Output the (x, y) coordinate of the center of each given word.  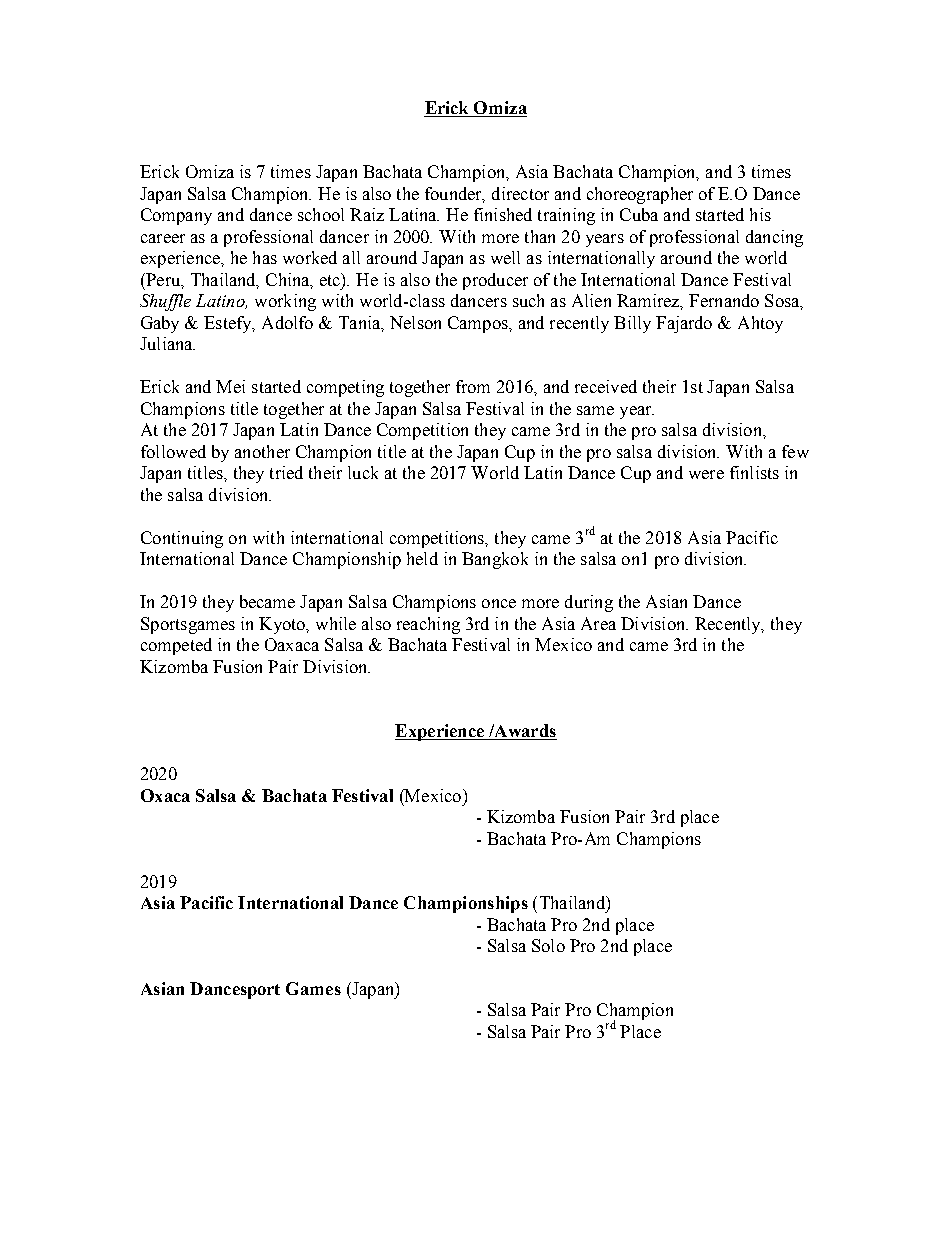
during (589, 603)
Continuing (182, 539)
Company (176, 216)
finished (503, 214)
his (760, 214)
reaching (428, 625)
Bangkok (495, 560)
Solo (548, 945)
